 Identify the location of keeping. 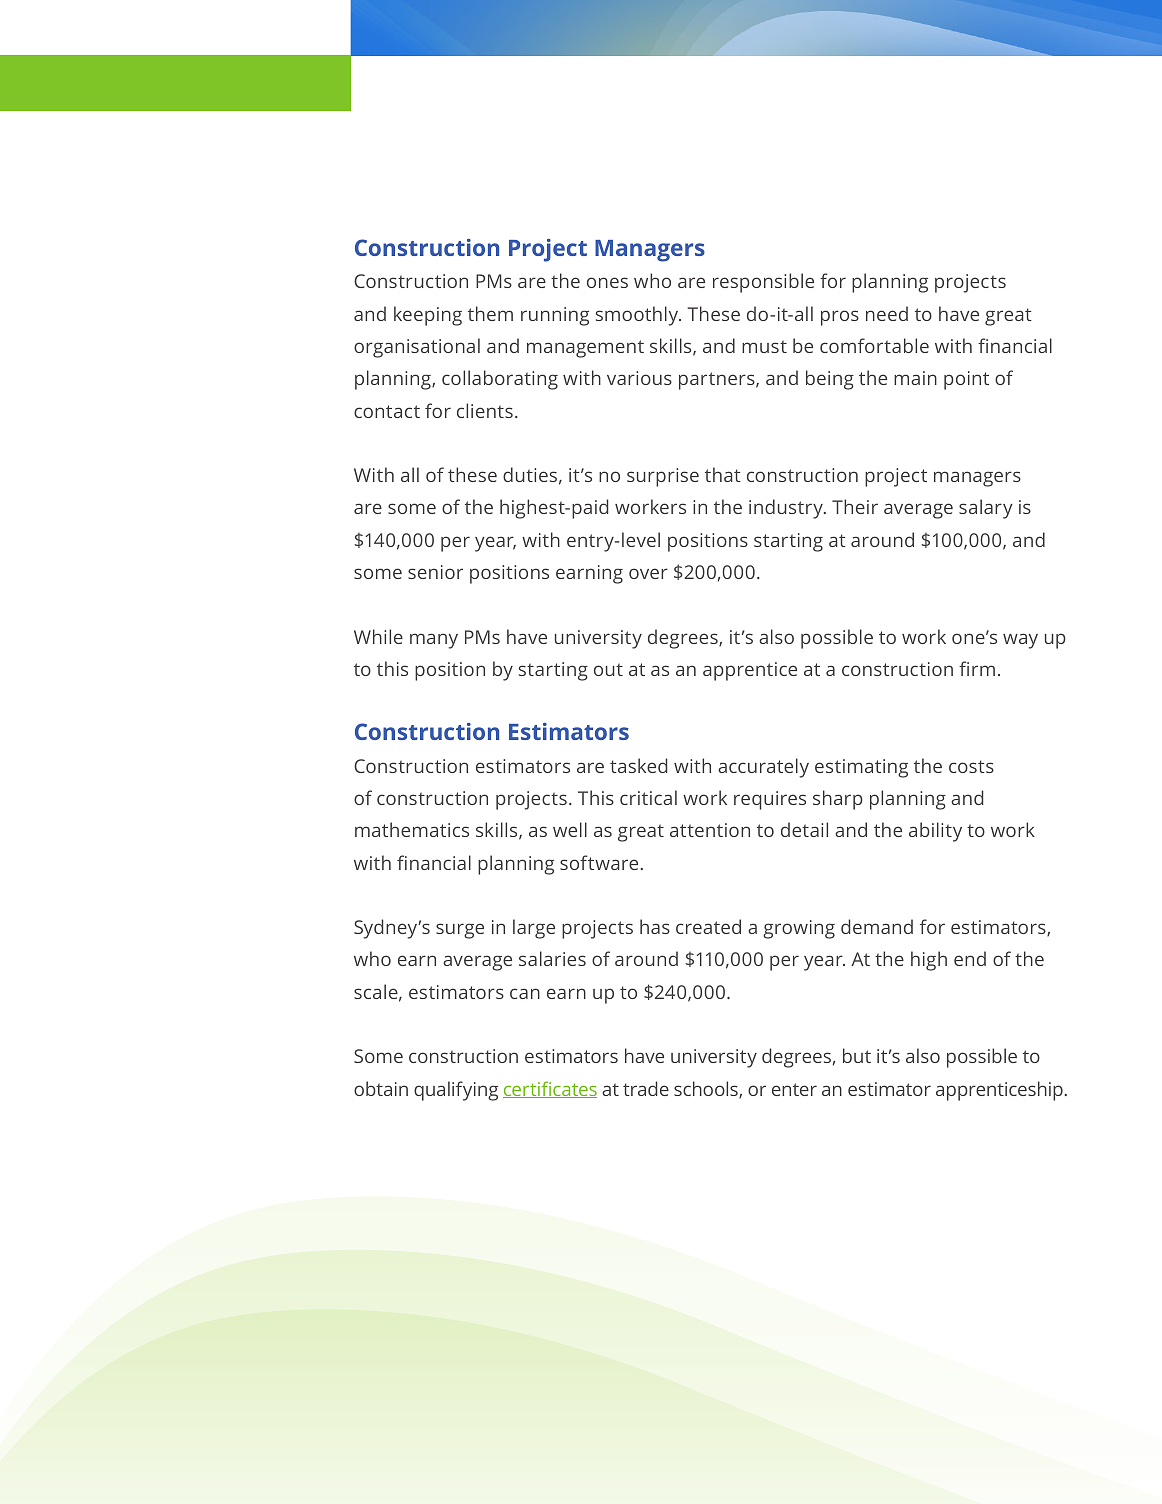
(428, 316).
